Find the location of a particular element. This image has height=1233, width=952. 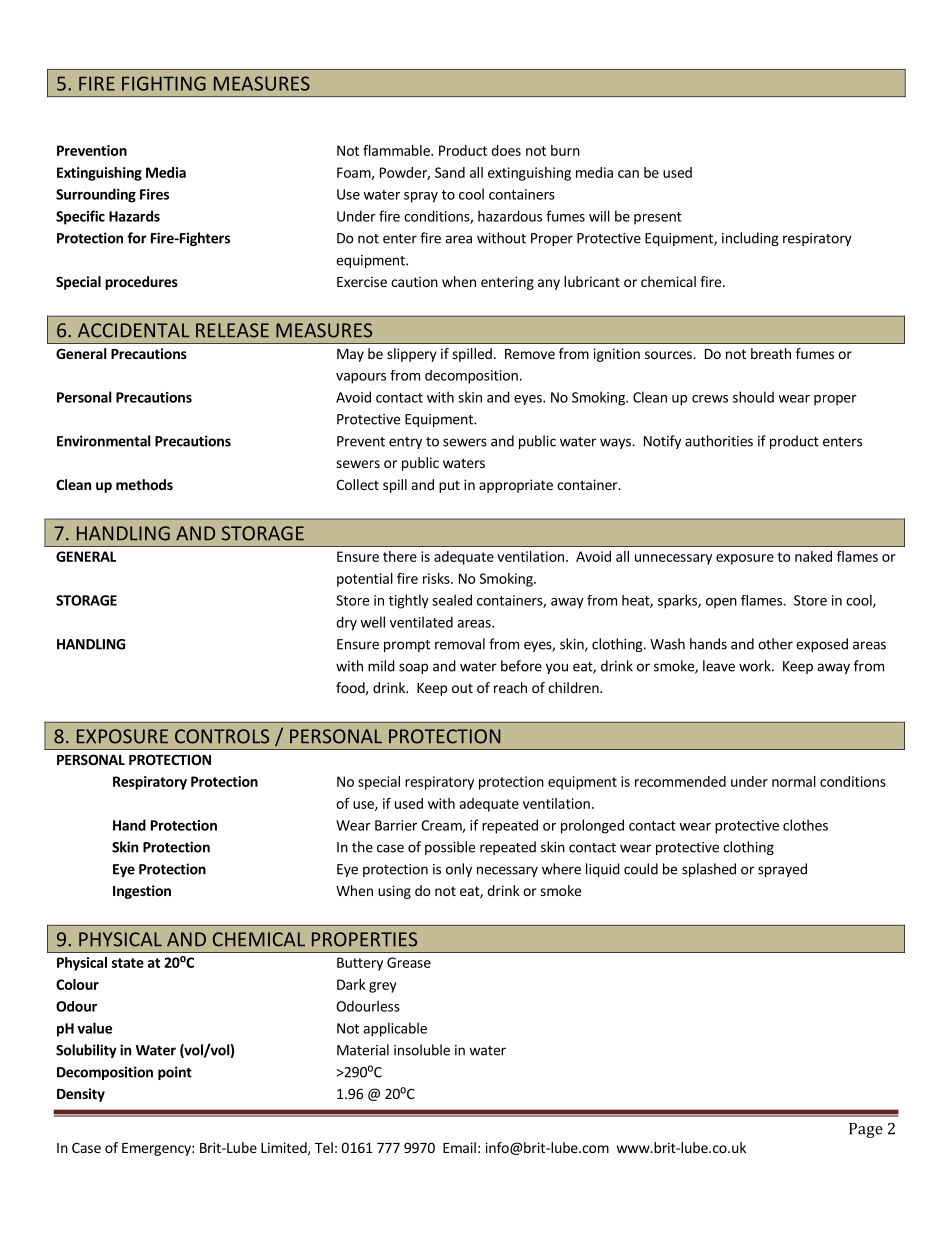

including is located at coordinates (750, 239).
